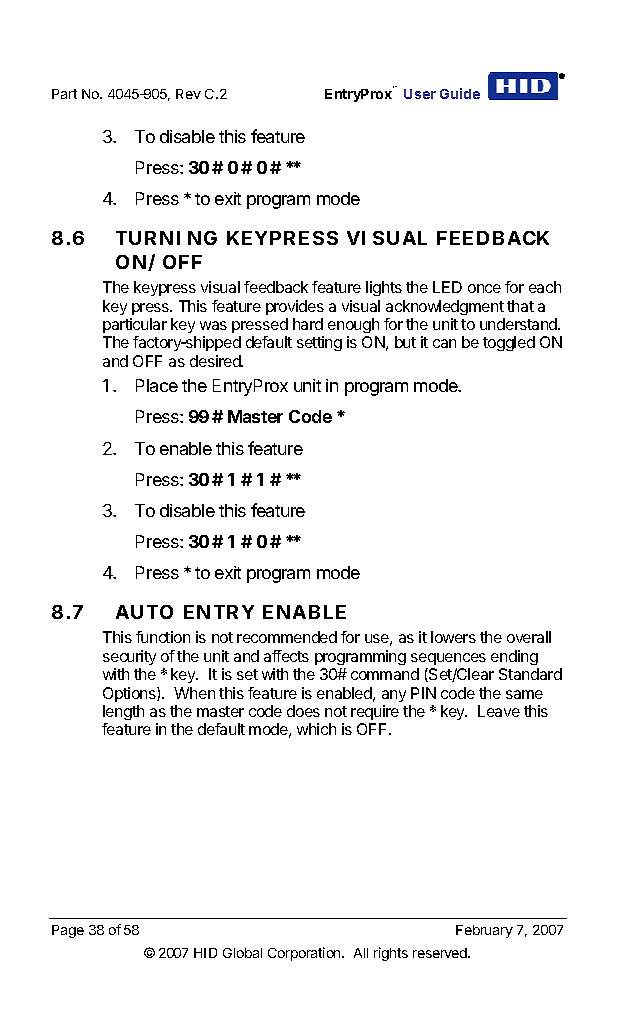 This image has width=641, height=1026. What do you see at coordinates (453, 637) in the image?
I see `lowers` at bounding box center [453, 637].
